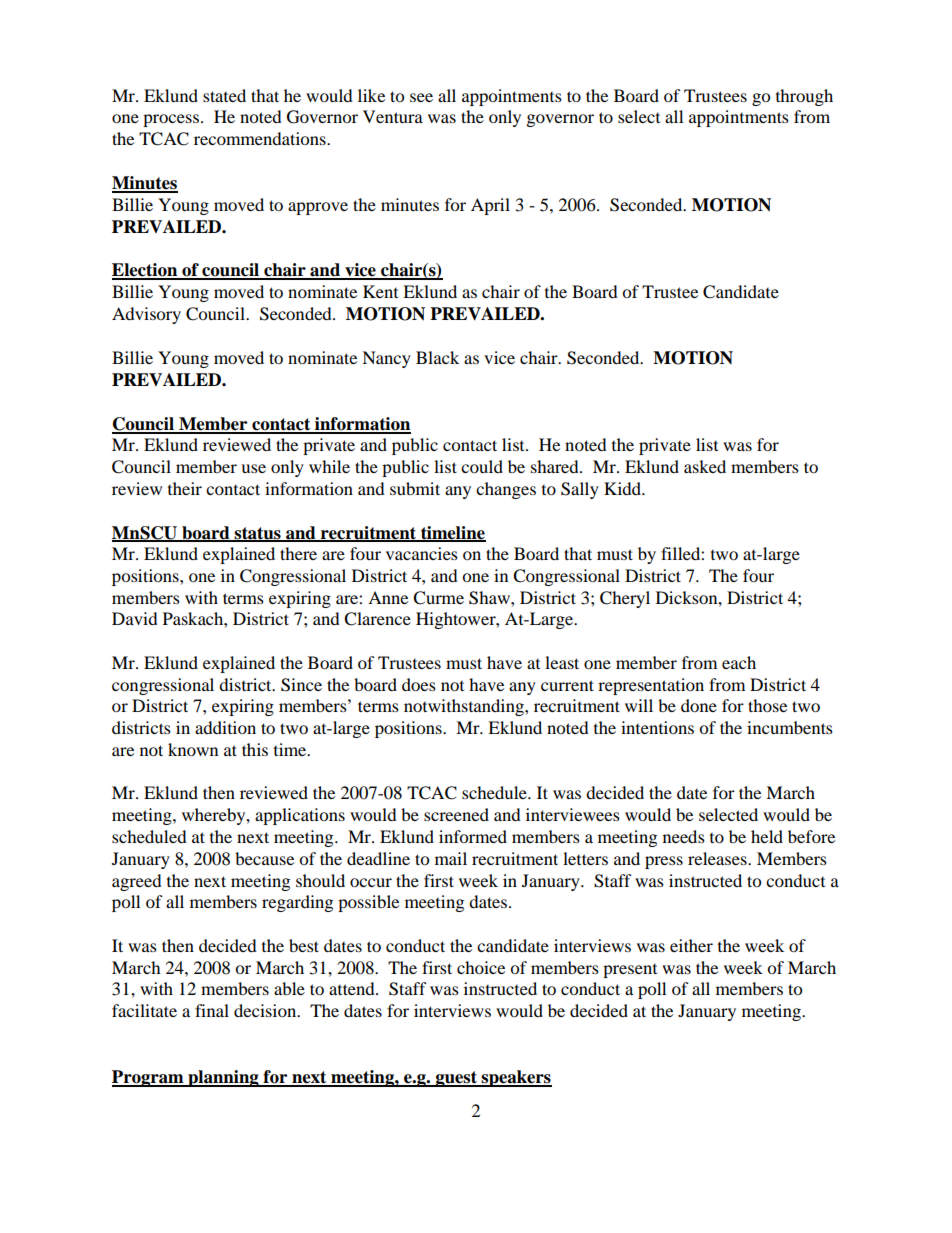 This page has height=1233, width=952. What do you see at coordinates (739, 662) in the page?
I see `each` at bounding box center [739, 662].
